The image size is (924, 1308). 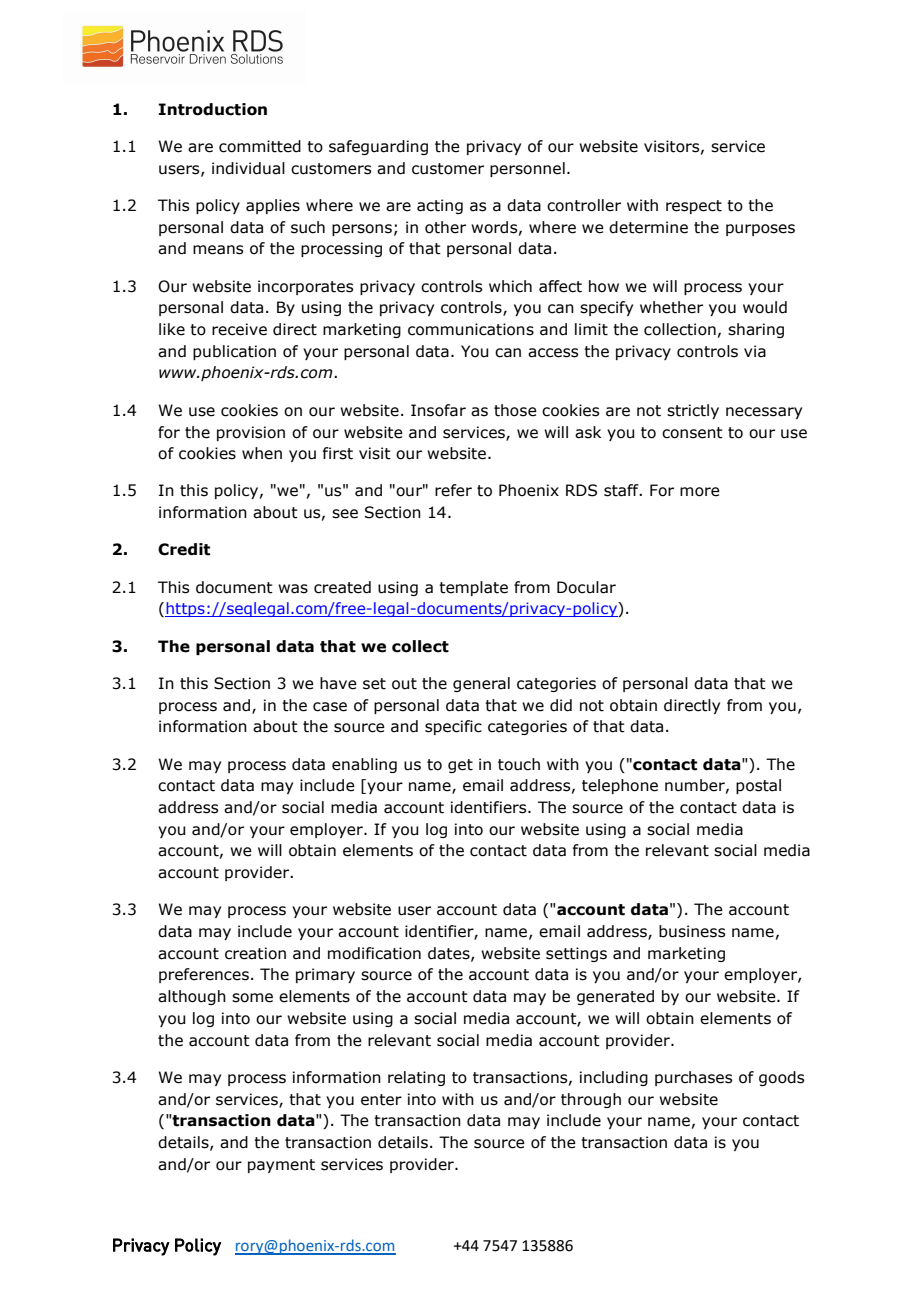 What do you see at coordinates (416, 1078) in the screenshot?
I see `relating` at bounding box center [416, 1078].
